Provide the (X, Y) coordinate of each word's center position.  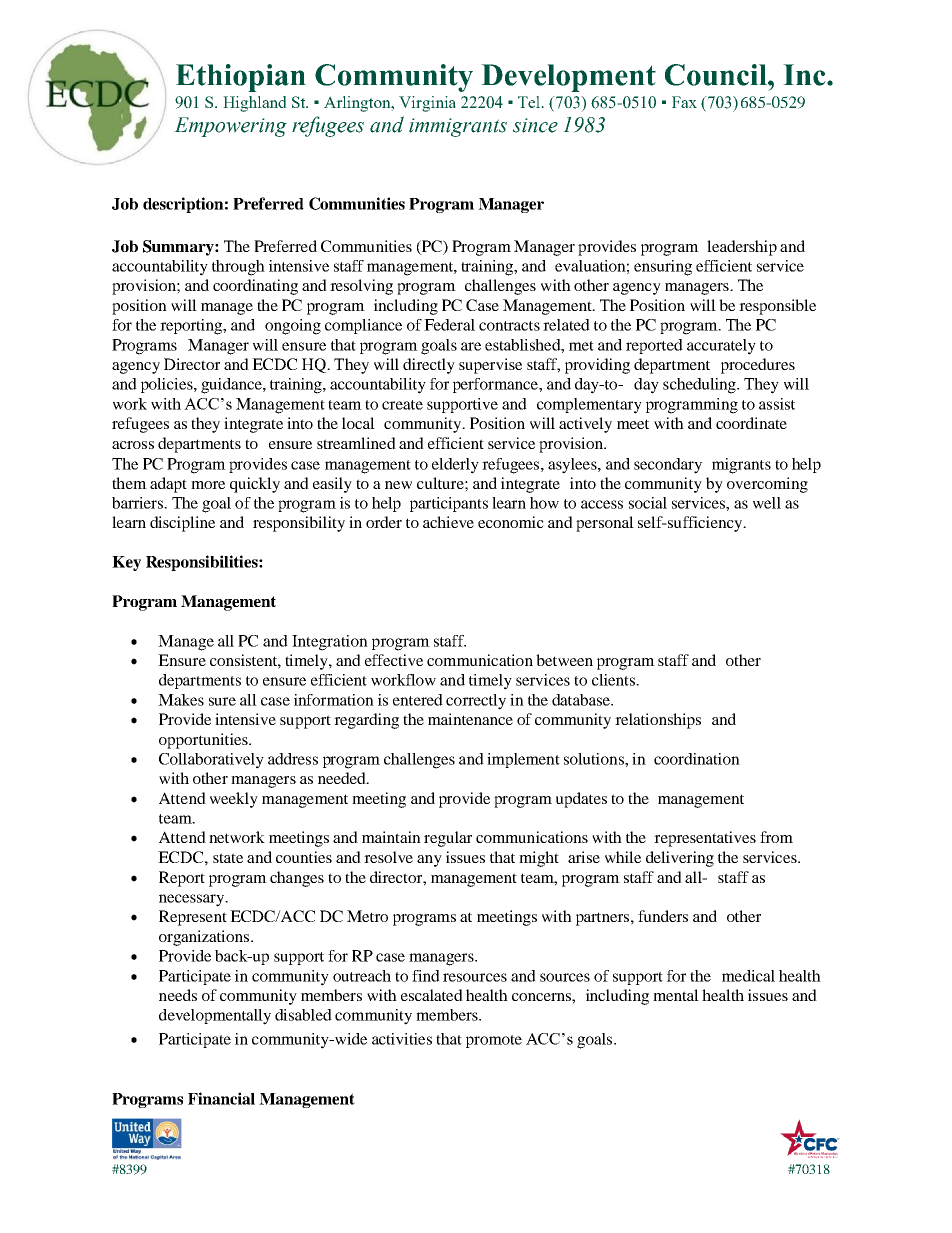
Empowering (230, 127)
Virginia (427, 104)
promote (494, 1041)
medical (748, 976)
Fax (684, 102)
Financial (221, 1098)
